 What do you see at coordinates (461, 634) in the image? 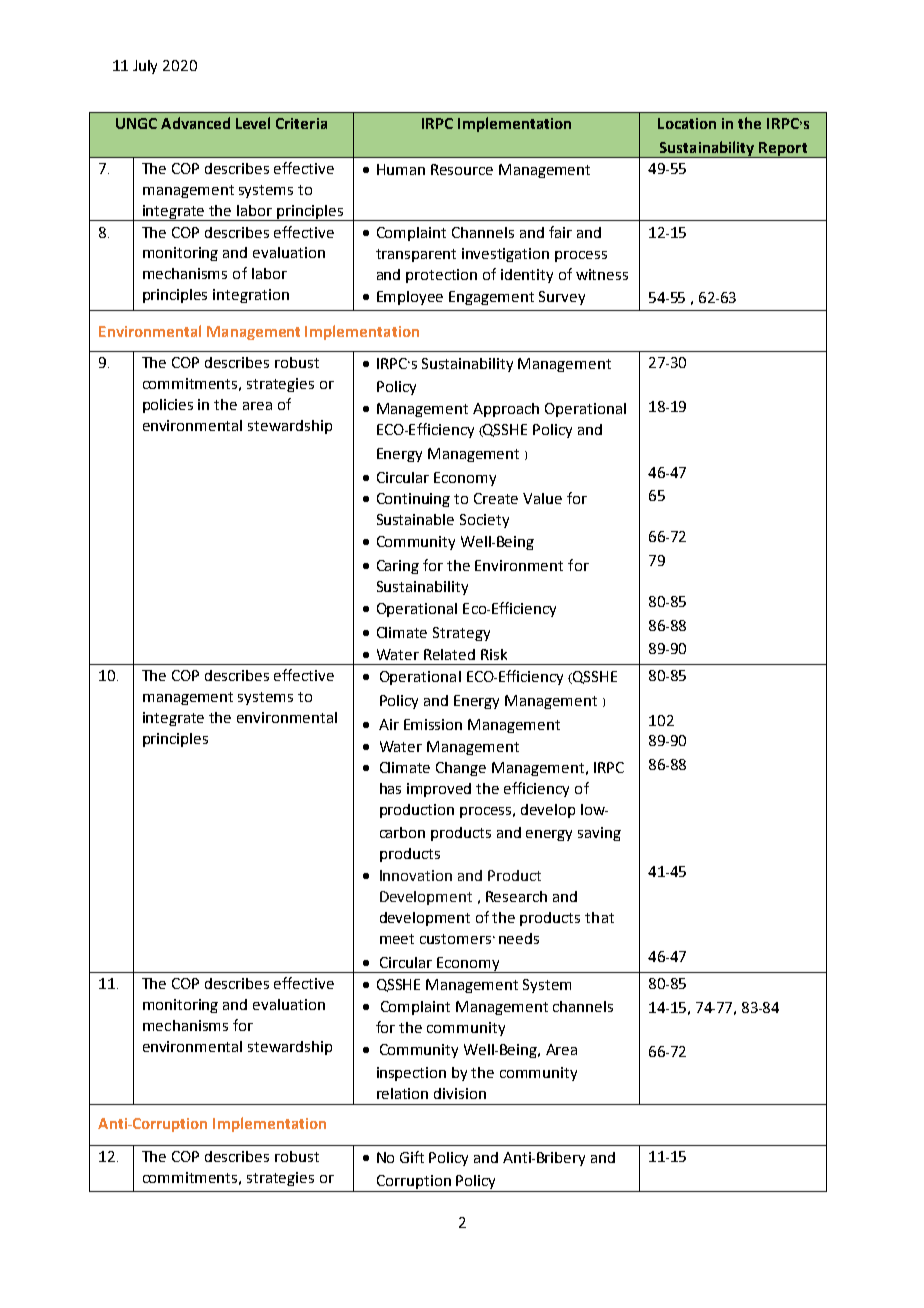
I see `Strategy` at bounding box center [461, 634].
